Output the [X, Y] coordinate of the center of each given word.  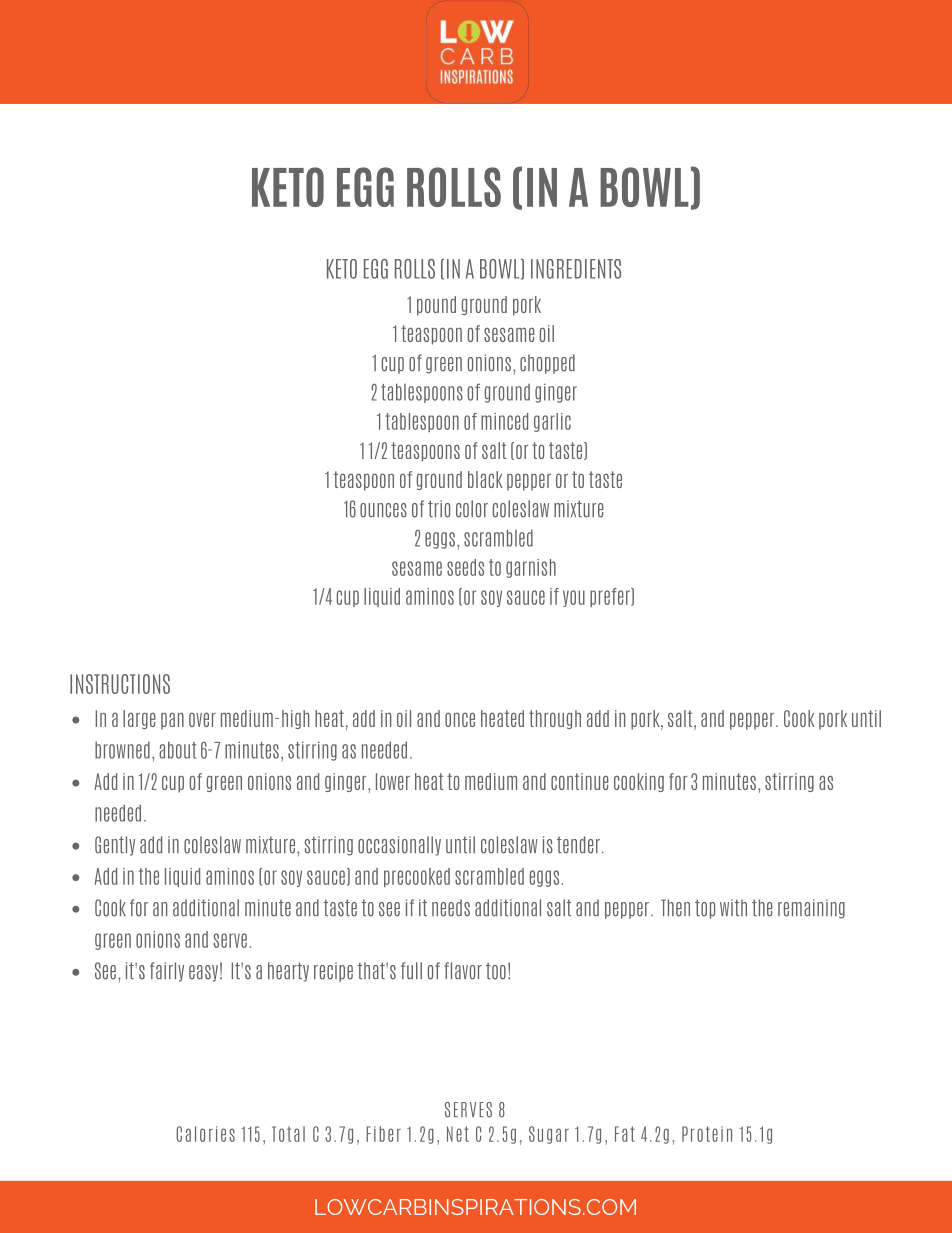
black [485, 479]
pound [436, 306]
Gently [115, 846]
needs [451, 908]
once [460, 719]
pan [172, 721]
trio [439, 509]
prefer [611, 597]
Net [458, 1134]
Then [675, 908]
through [555, 719]
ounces [383, 510]
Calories [205, 1134]
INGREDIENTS [576, 269]
